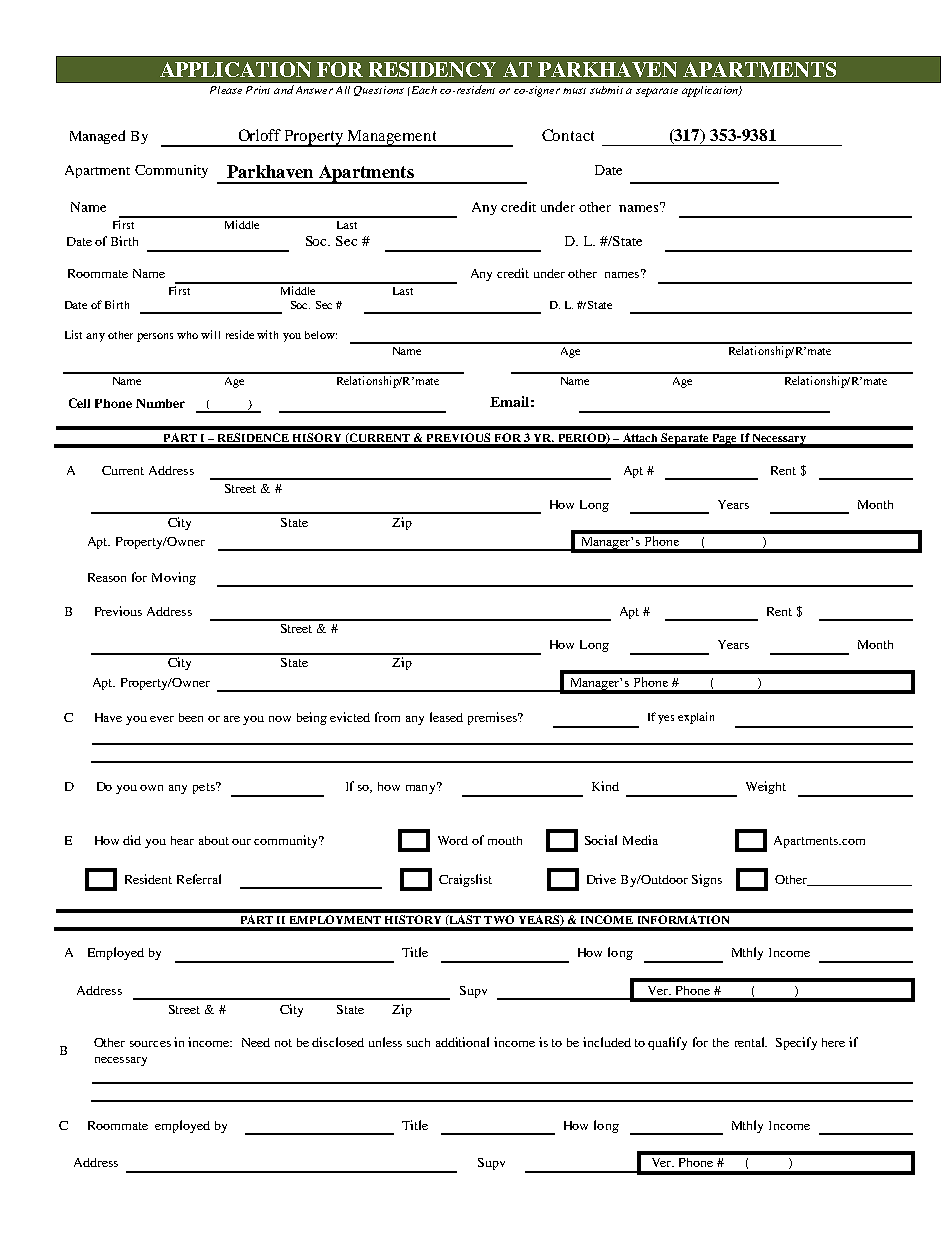  Describe the element at coordinates (696, 718) in the screenshot. I see `explain` at that location.
